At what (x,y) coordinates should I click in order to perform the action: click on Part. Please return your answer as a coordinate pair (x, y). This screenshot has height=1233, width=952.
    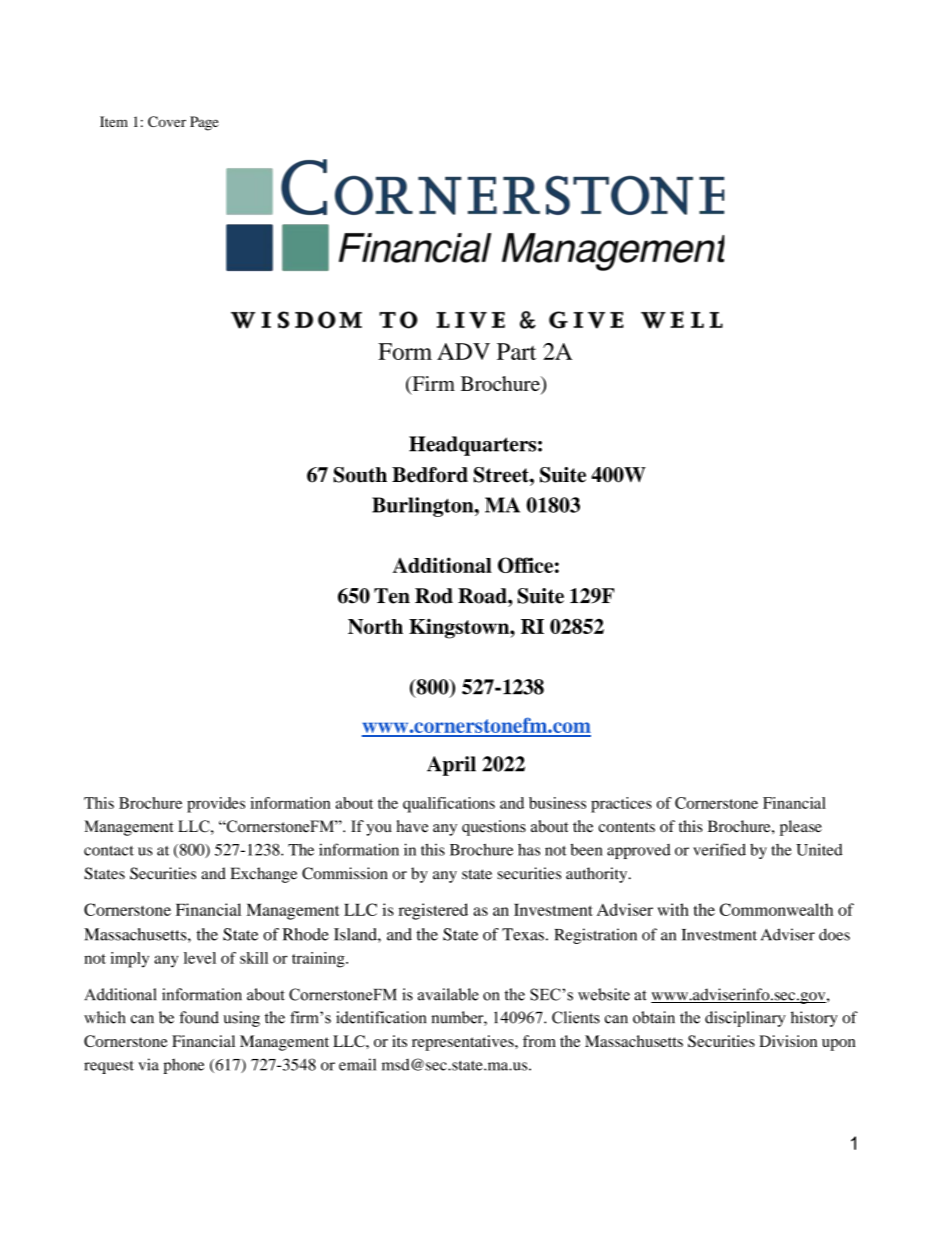
    Looking at the image, I should click on (516, 351).
